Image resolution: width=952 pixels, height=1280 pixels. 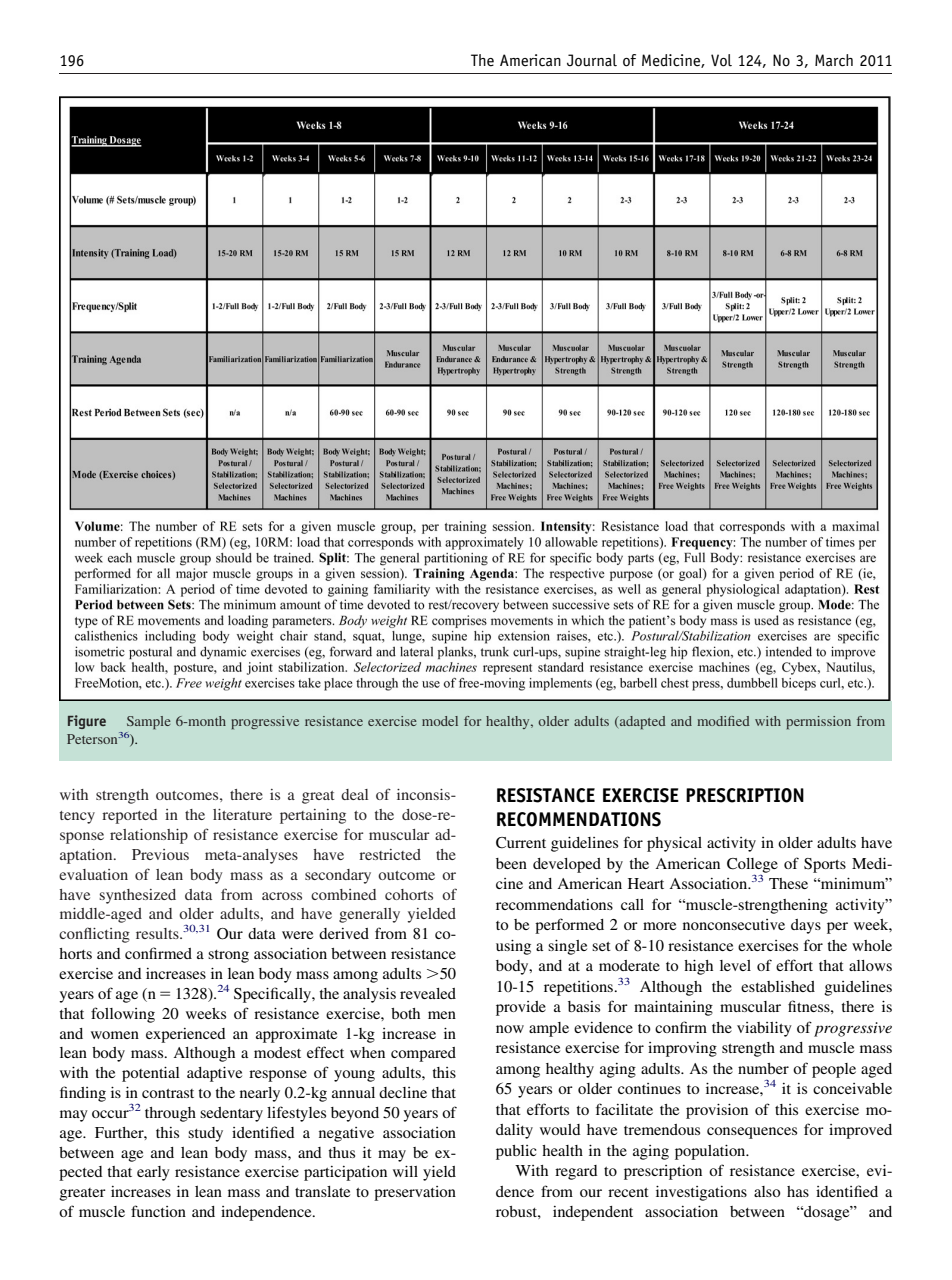 I want to click on permission, so click(x=819, y=722).
